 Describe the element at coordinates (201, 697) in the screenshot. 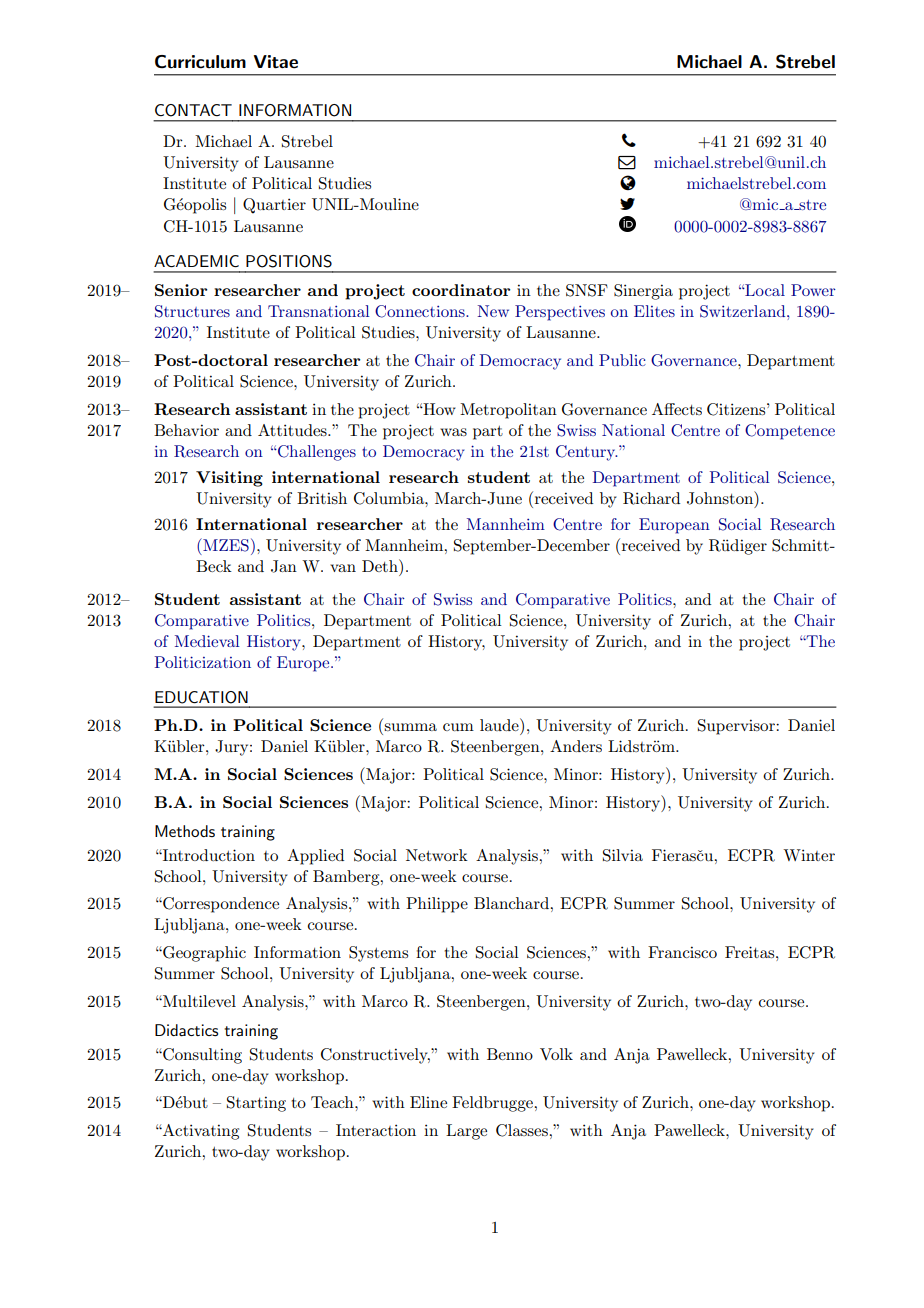

I see `EDUCATION` at that location.
